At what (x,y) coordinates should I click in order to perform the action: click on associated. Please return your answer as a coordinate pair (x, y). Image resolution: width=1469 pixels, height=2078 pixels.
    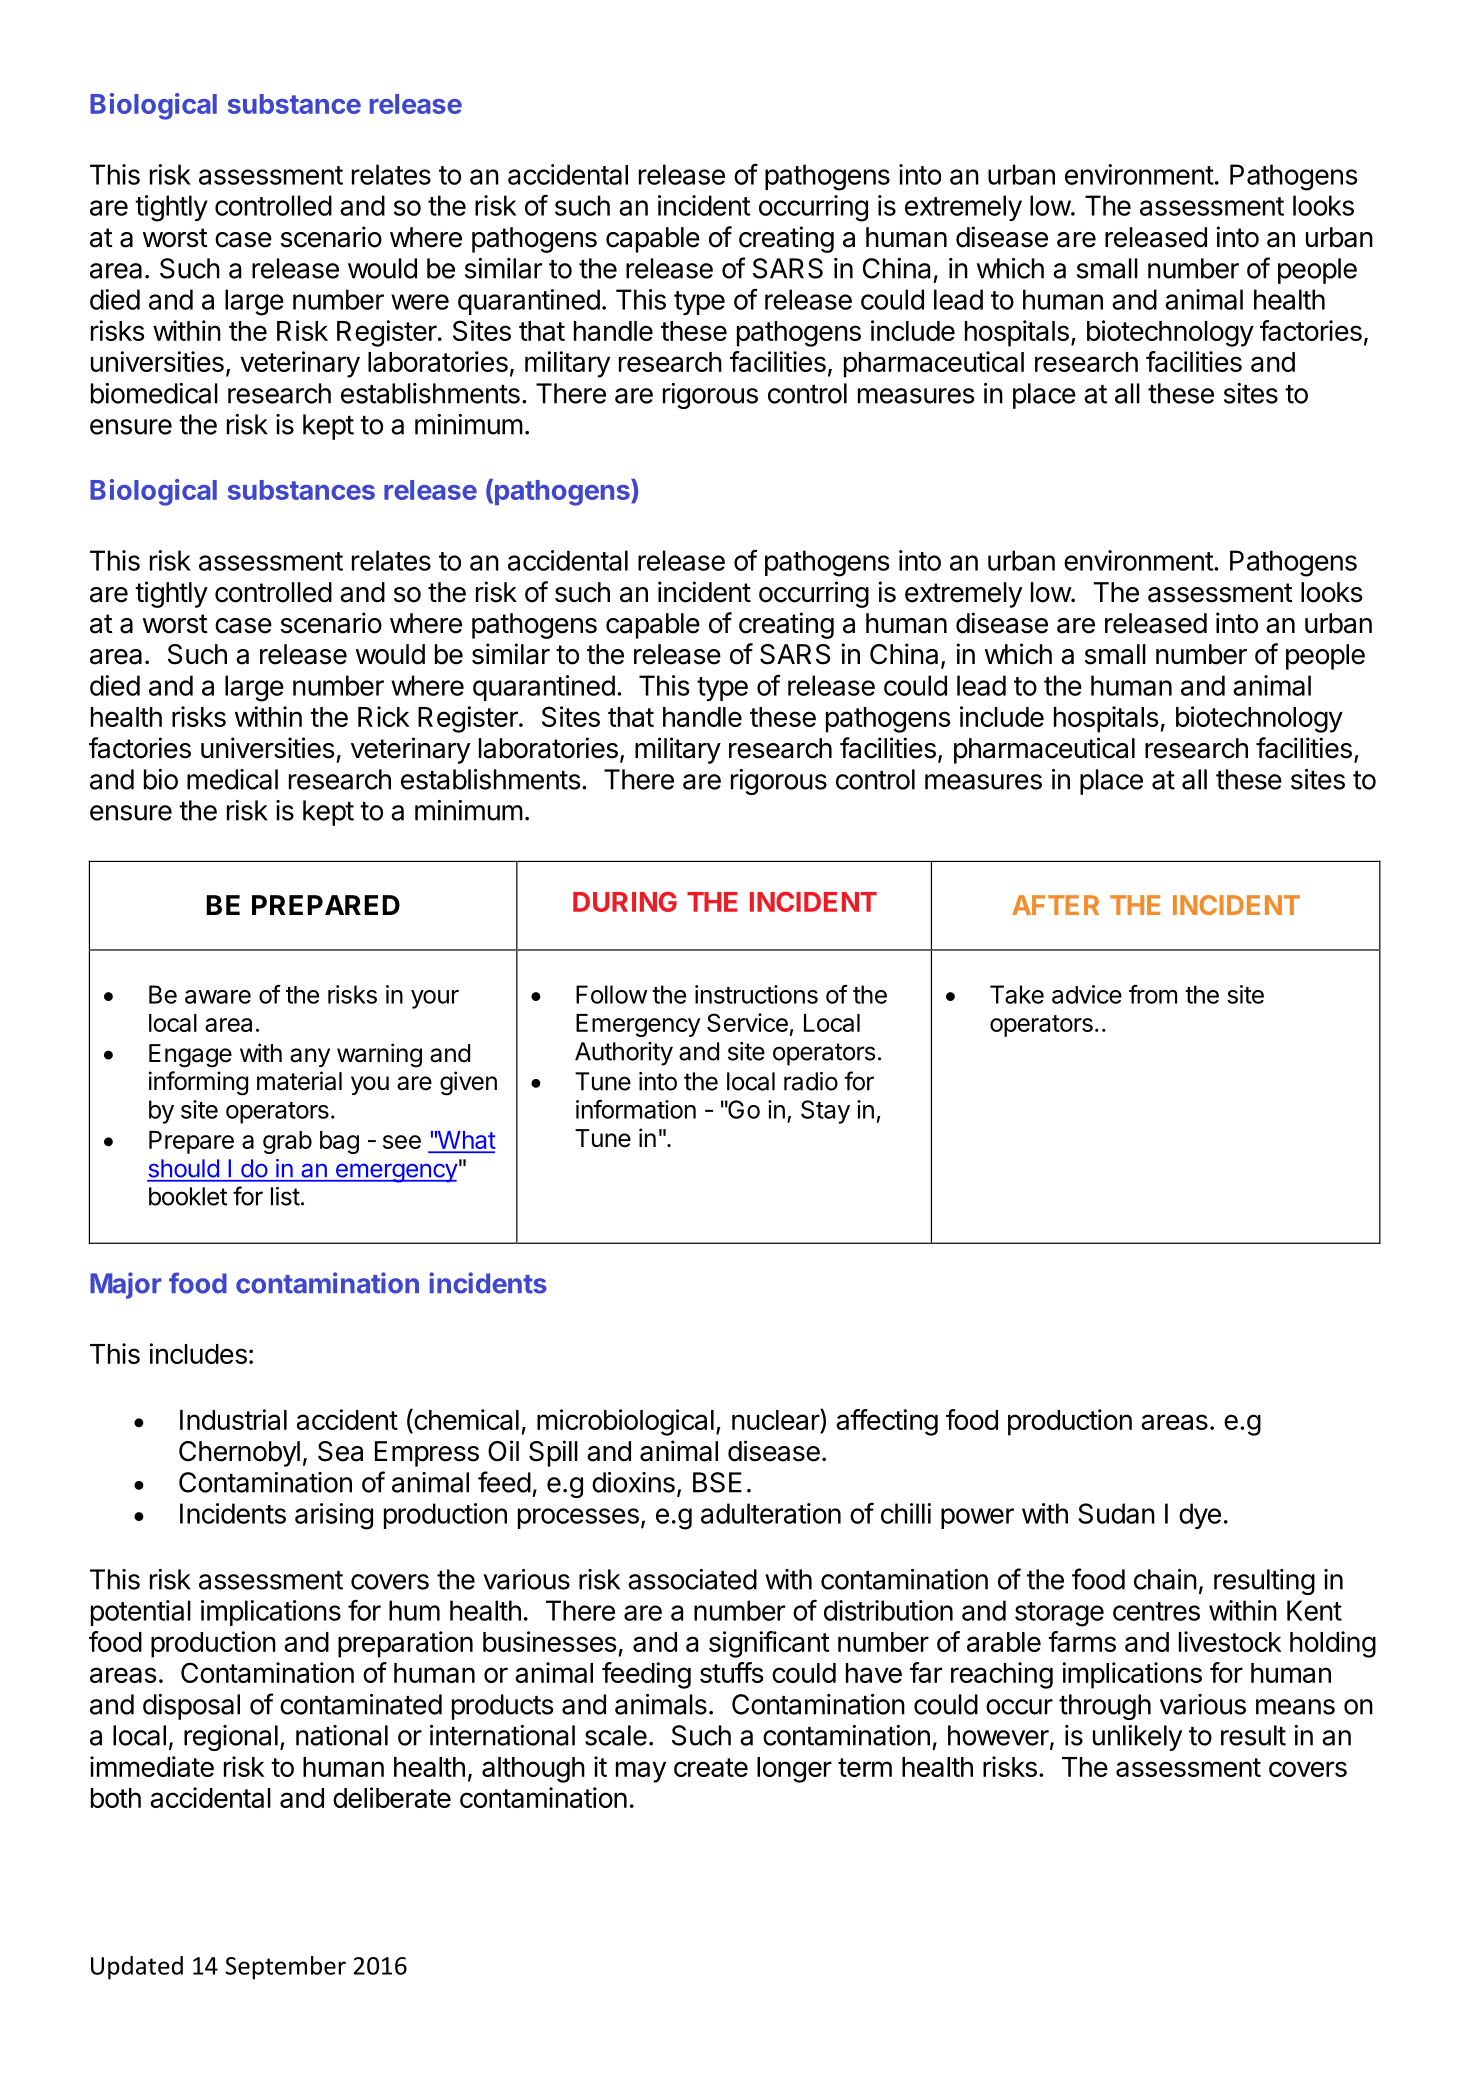
    Looking at the image, I should click on (692, 1579).
